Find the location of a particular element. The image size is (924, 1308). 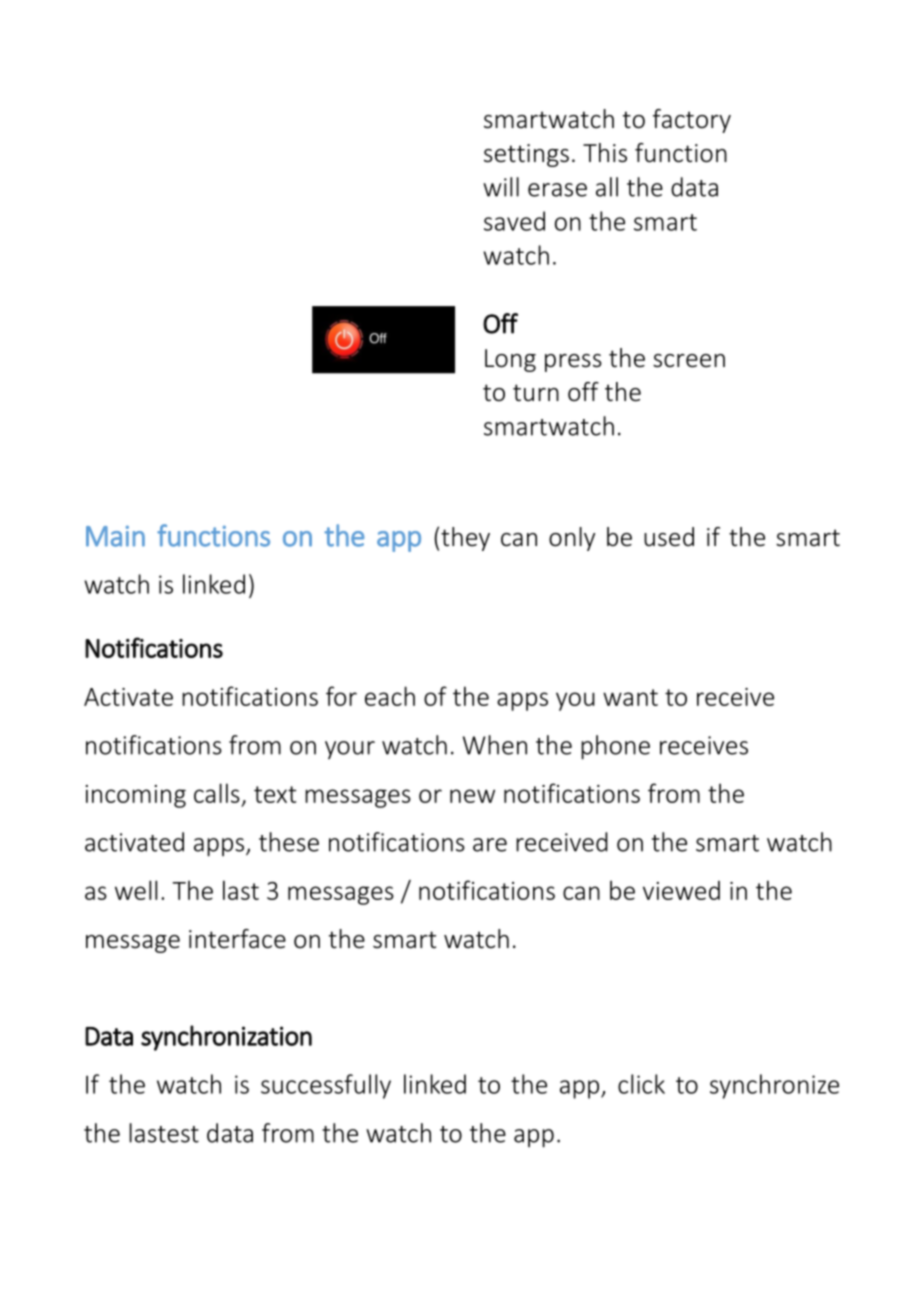

successfully is located at coordinates (326, 1086).
